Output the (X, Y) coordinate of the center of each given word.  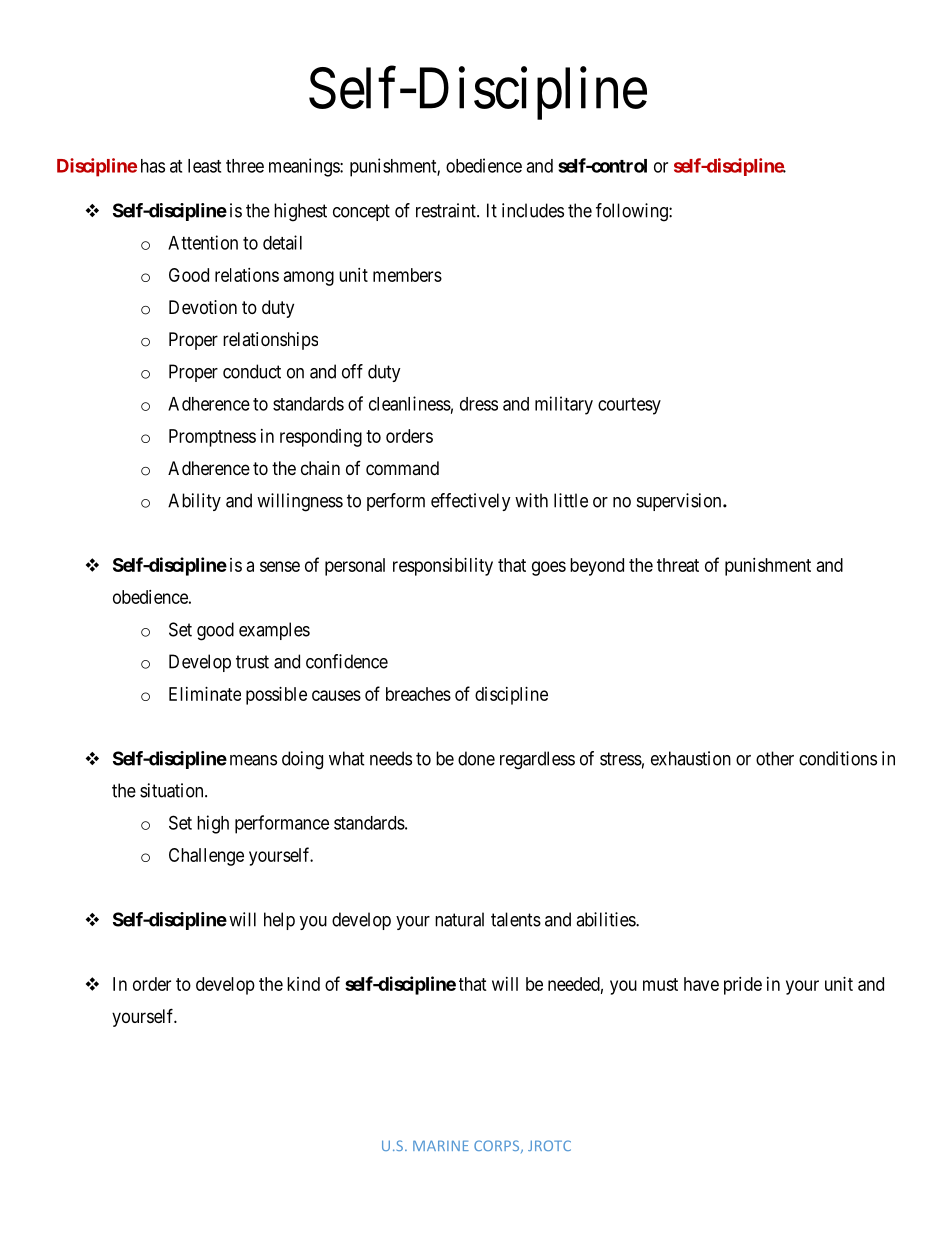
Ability (194, 502)
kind (303, 984)
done (476, 758)
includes (533, 210)
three (245, 166)
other (775, 758)
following (633, 212)
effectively (471, 502)
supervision (680, 502)
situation (173, 790)
